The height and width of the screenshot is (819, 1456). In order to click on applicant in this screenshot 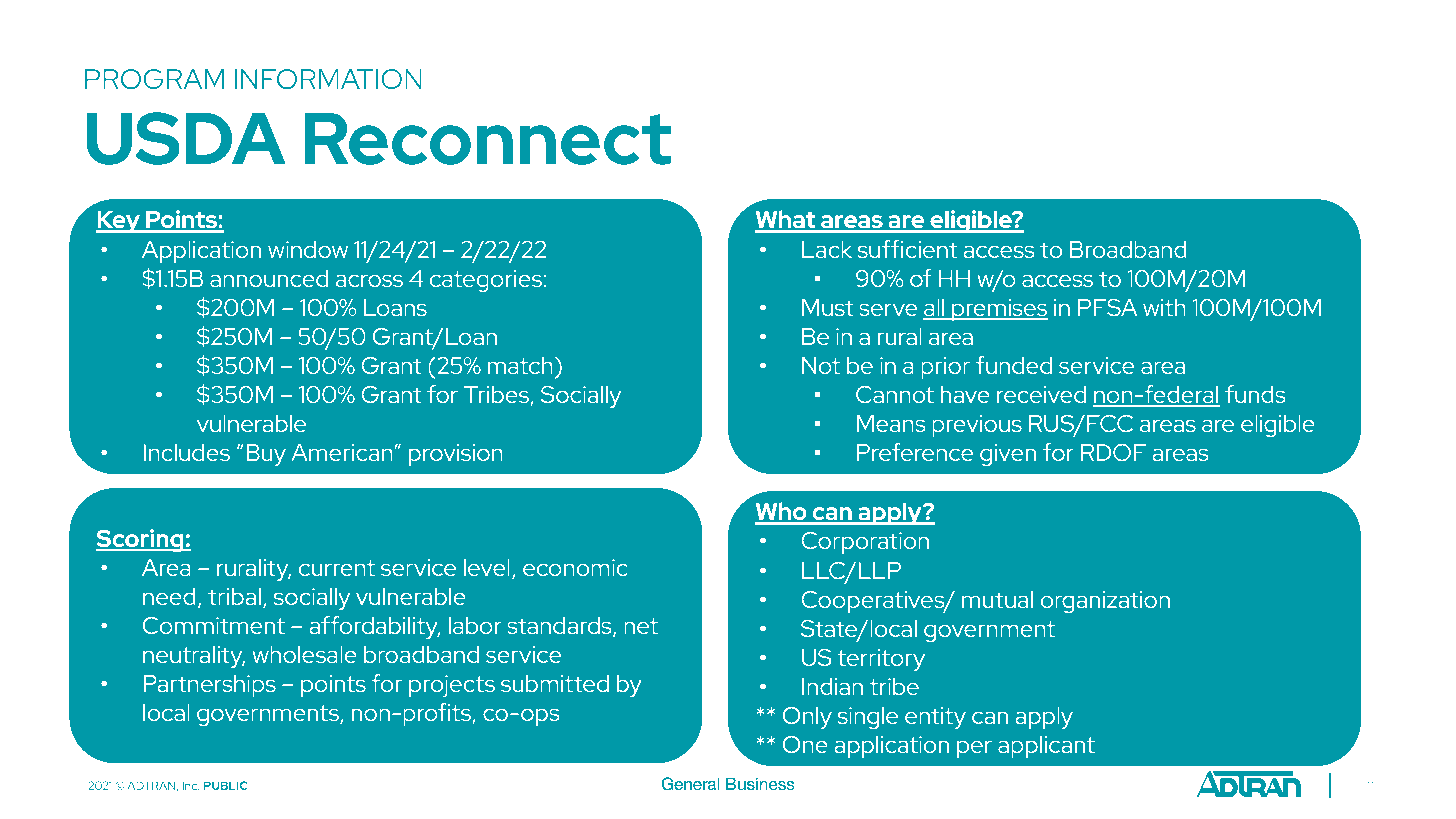, I will do `click(1046, 747)`.
